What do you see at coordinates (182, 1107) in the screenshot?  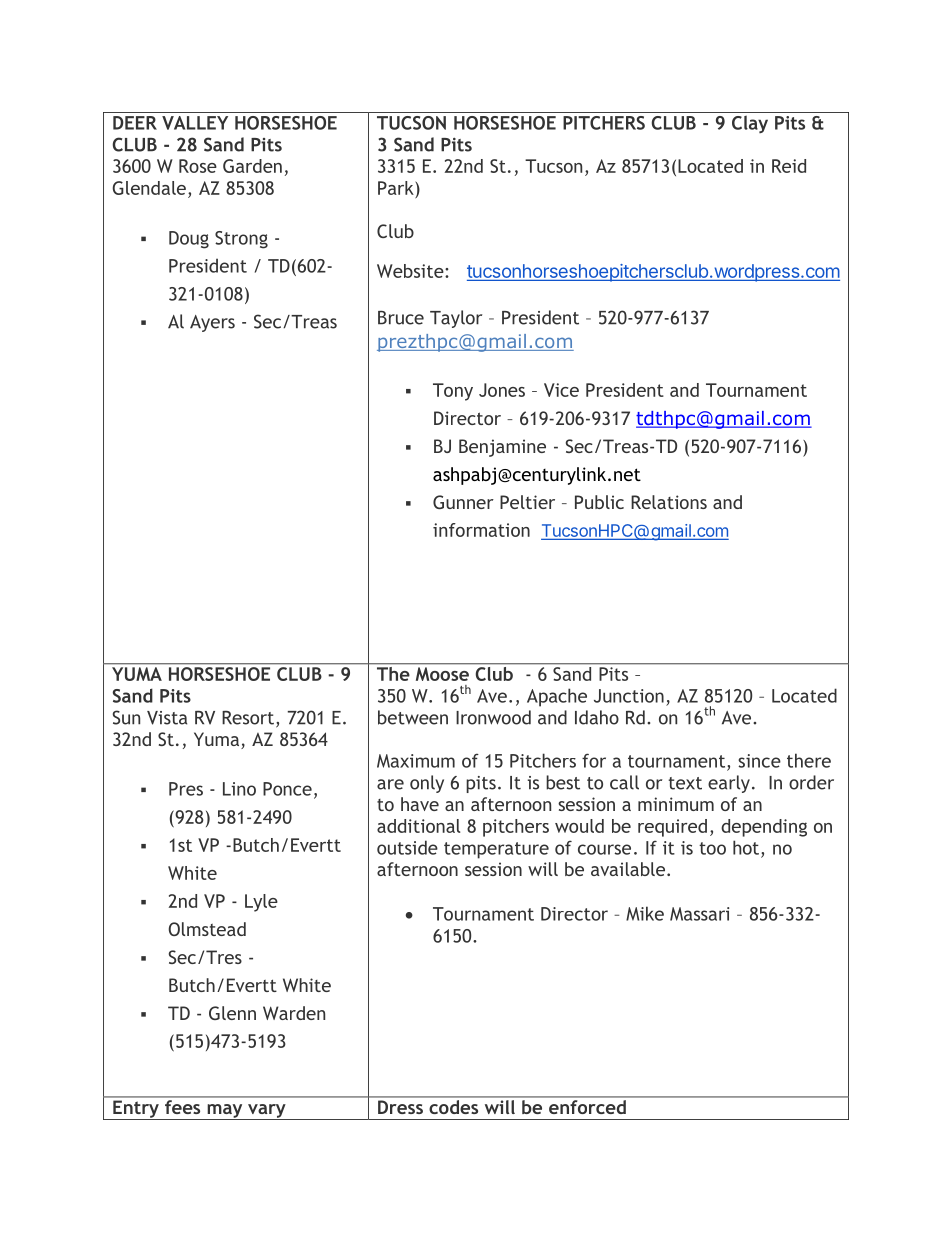 I see `fees` at bounding box center [182, 1107].
